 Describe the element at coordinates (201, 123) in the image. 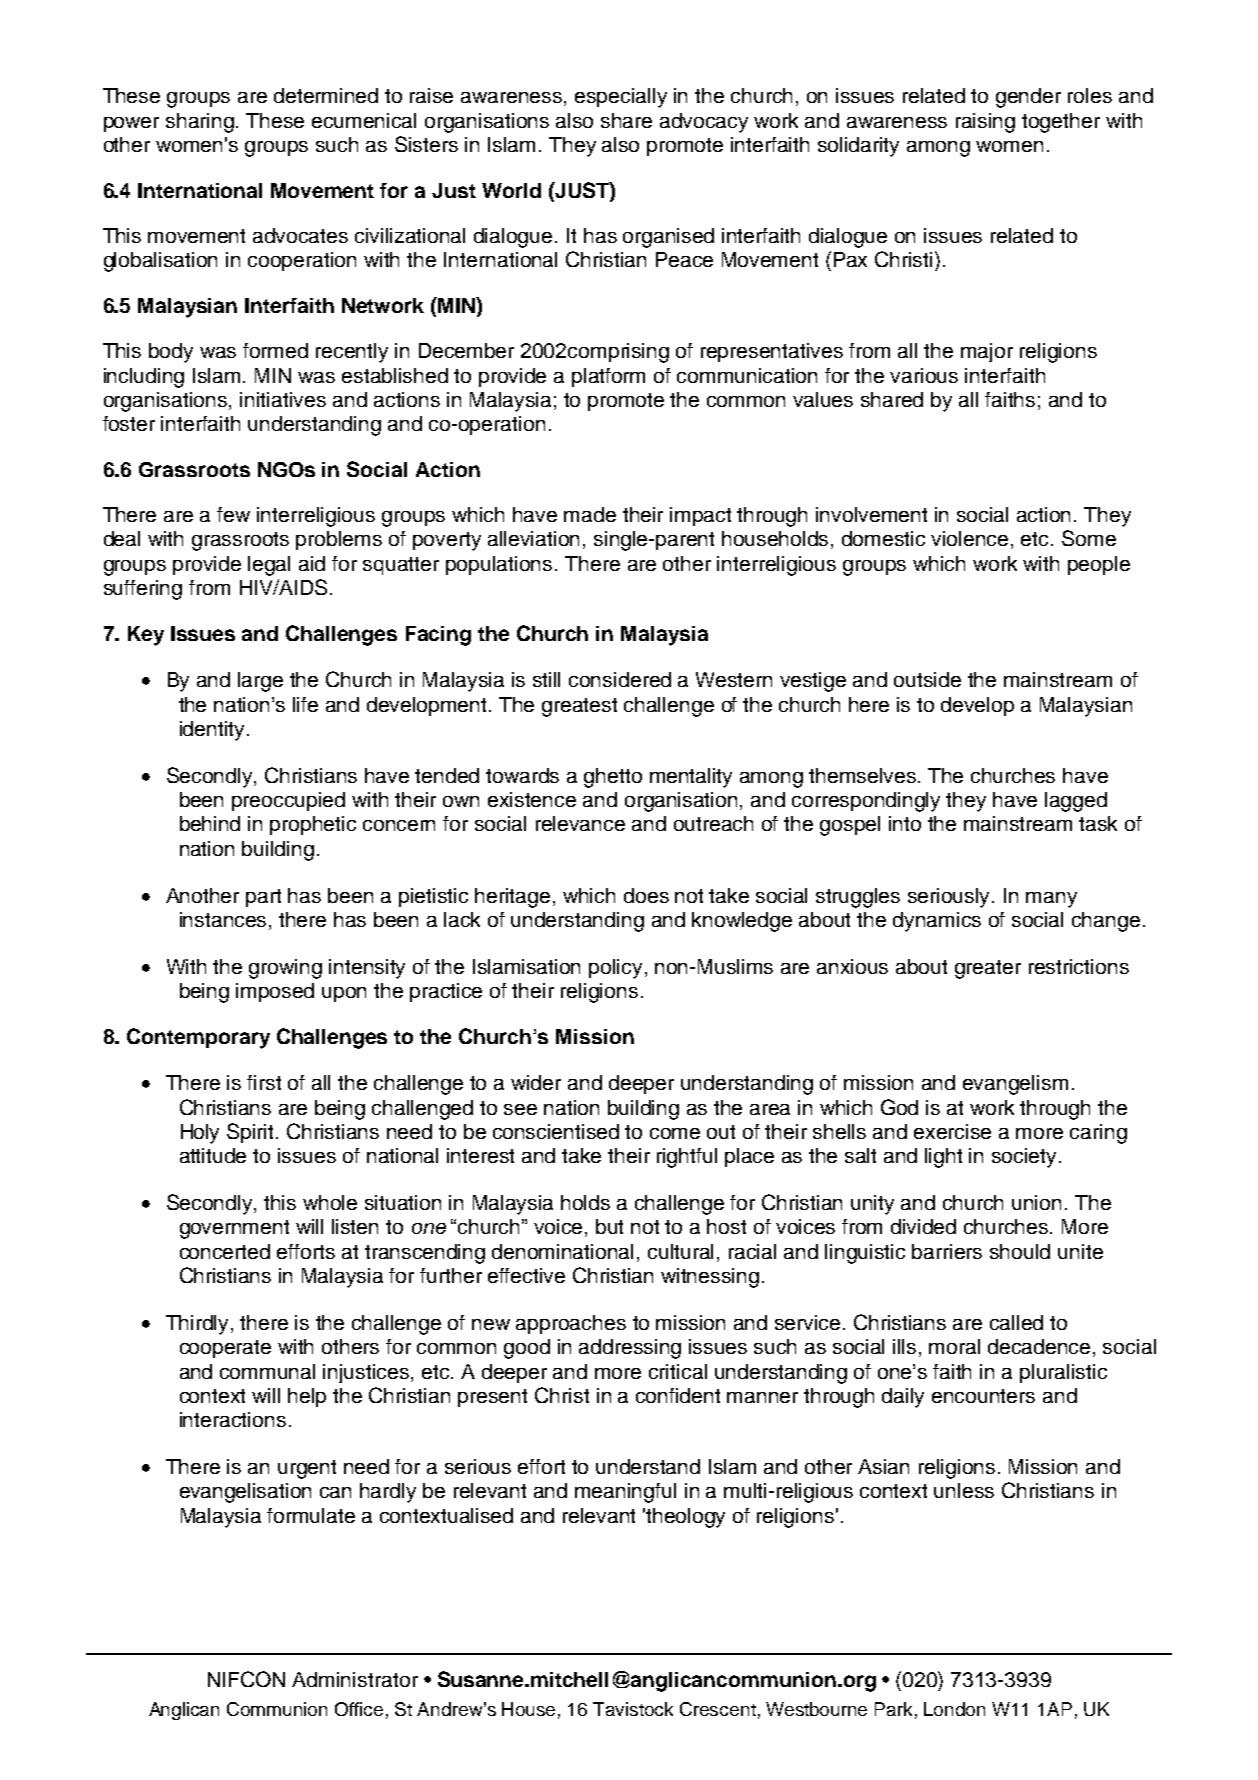

I see `sharing` at that location.
